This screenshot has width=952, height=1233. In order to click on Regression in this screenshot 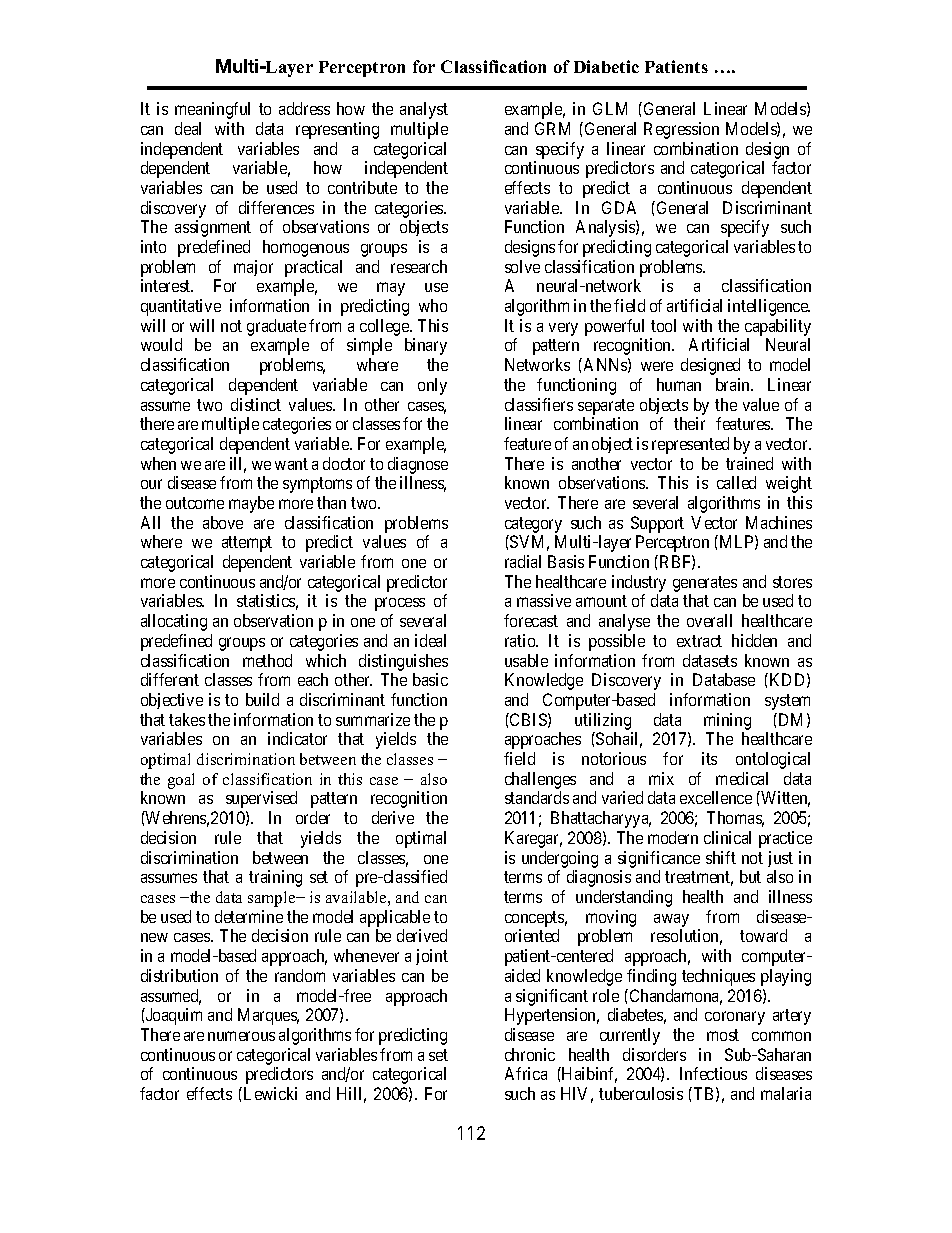, I will do `click(681, 130)`.
